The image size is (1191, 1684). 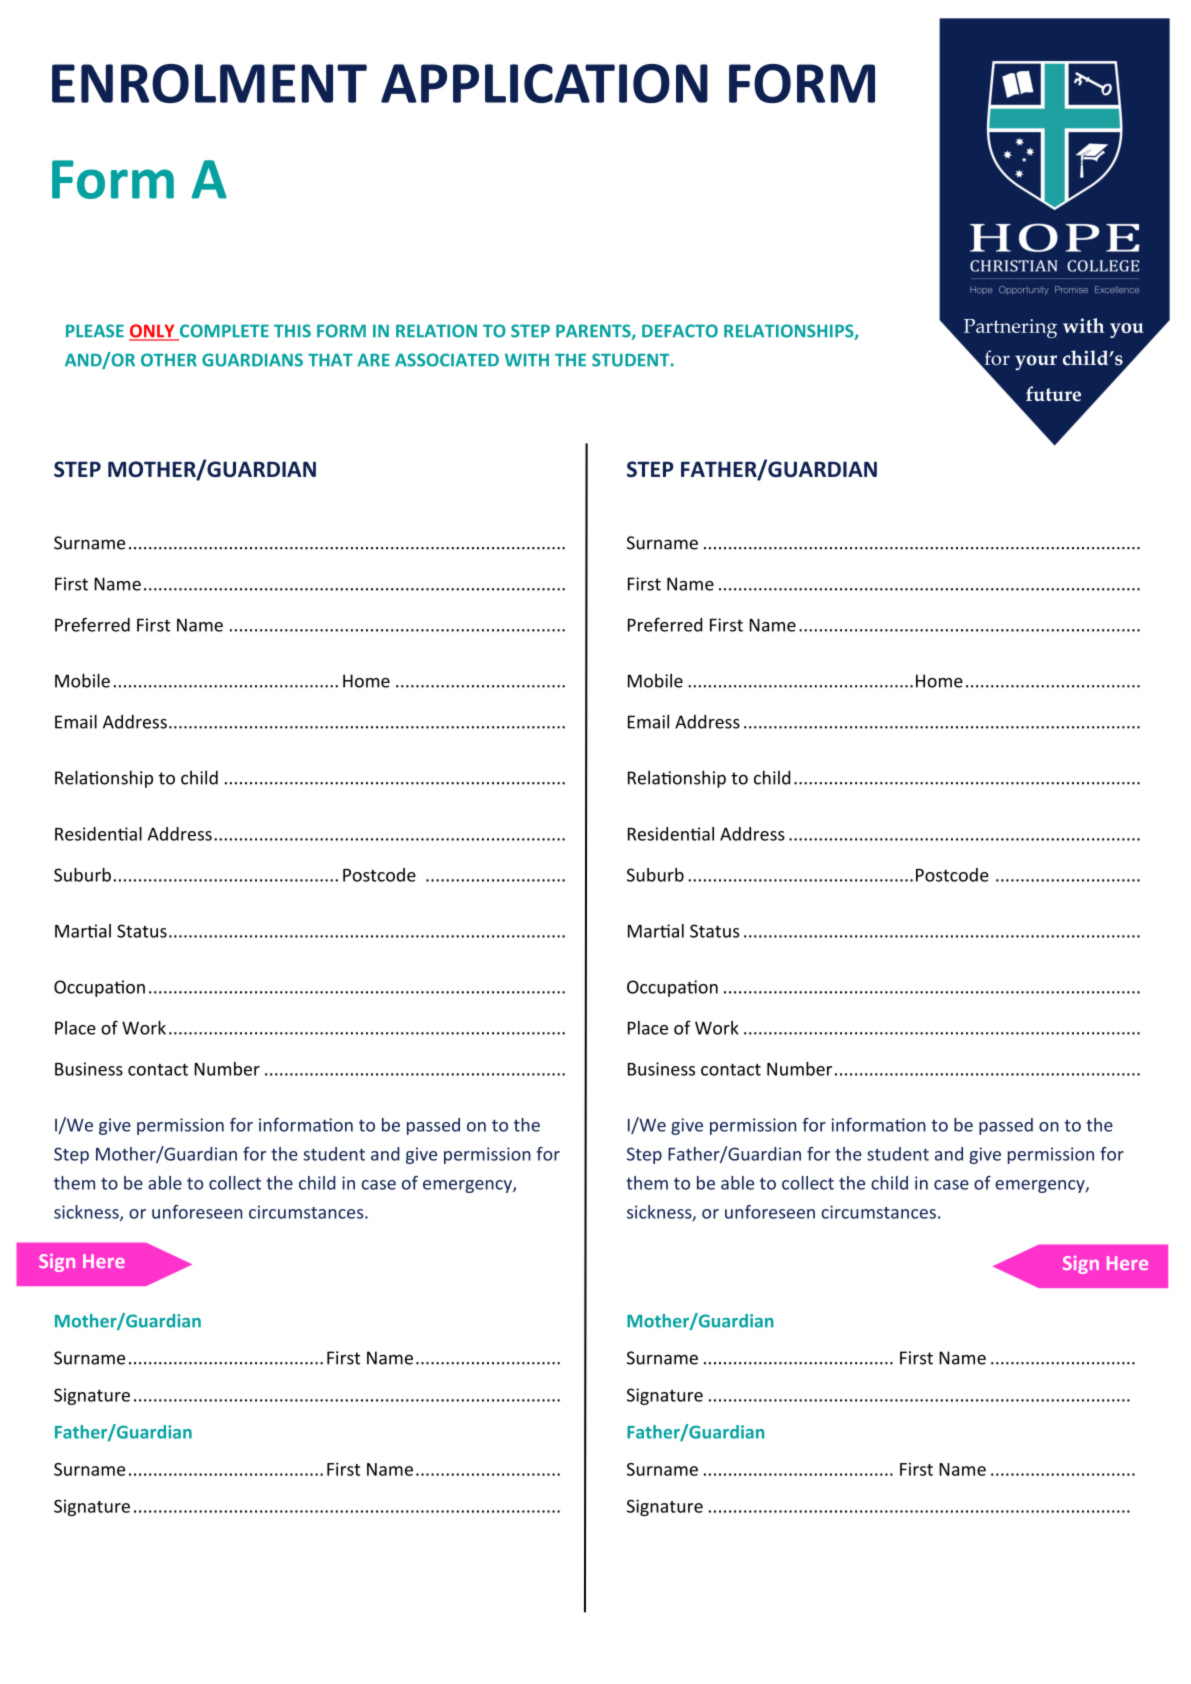 What do you see at coordinates (544, 83) in the screenshot?
I see `APPLICATION` at bounding box center [544, 83].
